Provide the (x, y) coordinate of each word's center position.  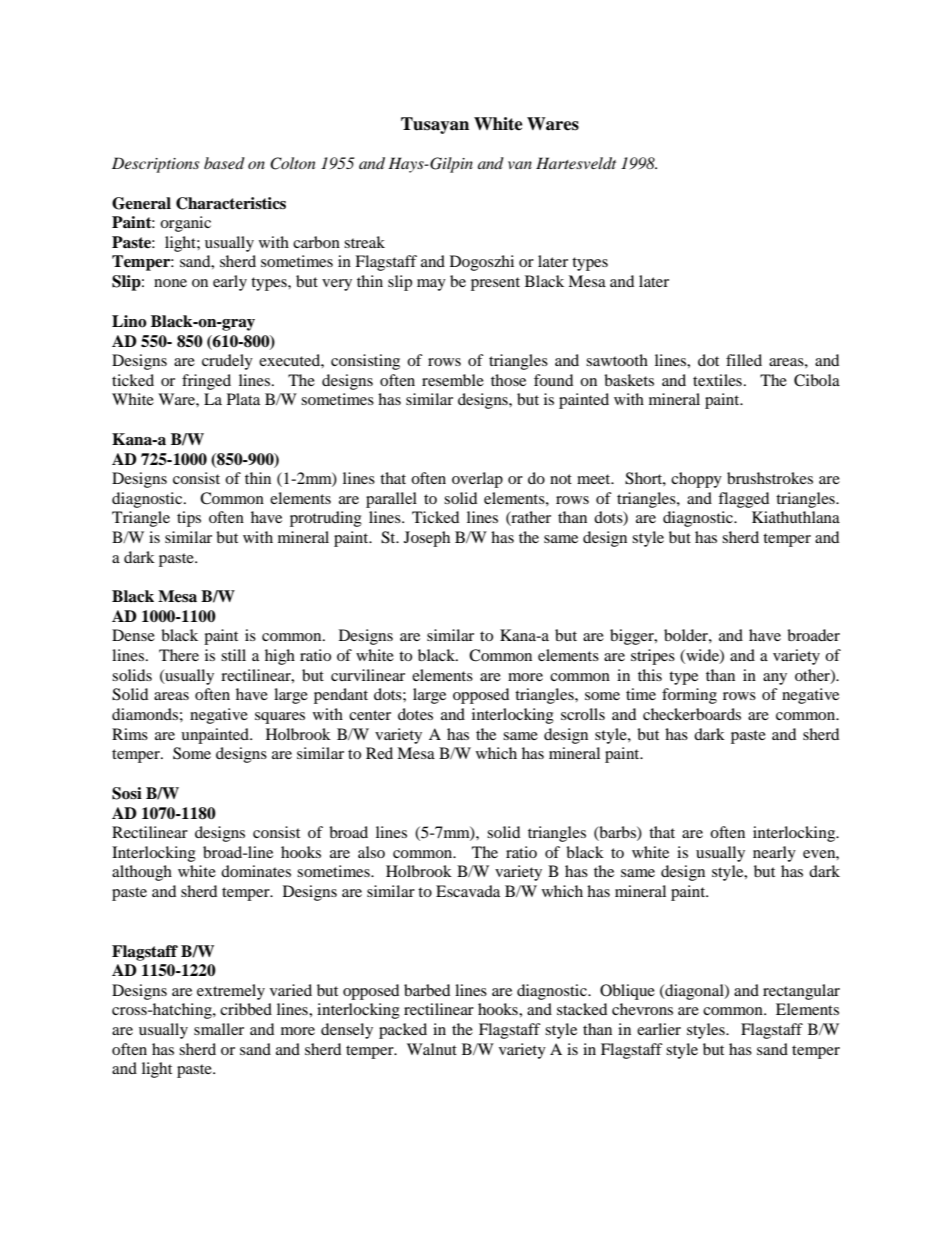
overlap (477, 480)
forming (689, 696)
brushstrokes (770, 478)
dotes (415, 714)
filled (744, 360)
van (520, 165)
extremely (231, 992)
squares (280, 718)
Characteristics (231, 203)
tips (189, 519)
